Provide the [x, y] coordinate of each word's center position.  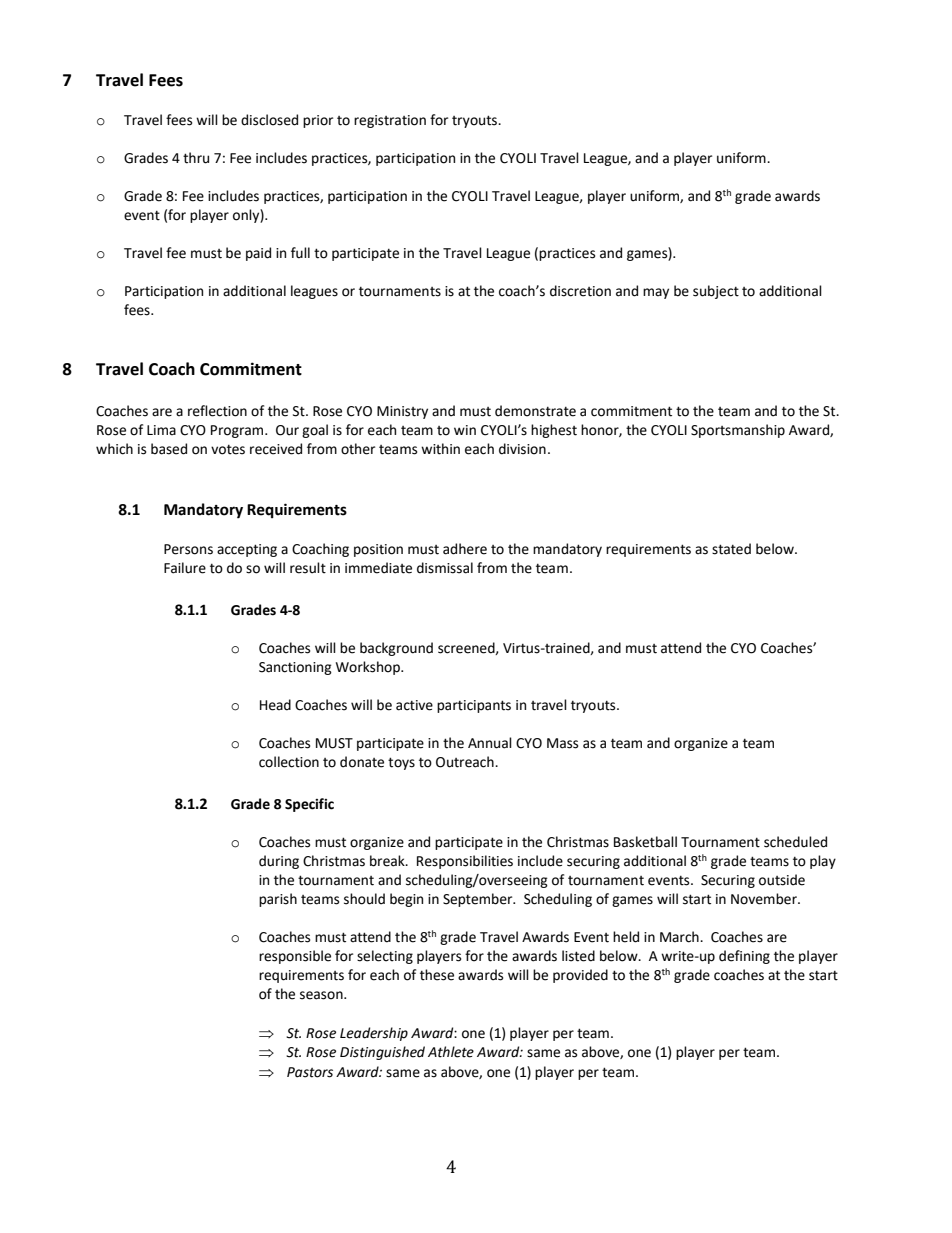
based [169, 449]
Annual [490, 743]
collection [289, 762]
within [440, 449]
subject [716, 292]
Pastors [310, 1072]
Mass [562, 743]
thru [196, 158]
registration [390, 121]
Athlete [451, 1052]
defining [744, 957]
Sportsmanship [738, 431]
